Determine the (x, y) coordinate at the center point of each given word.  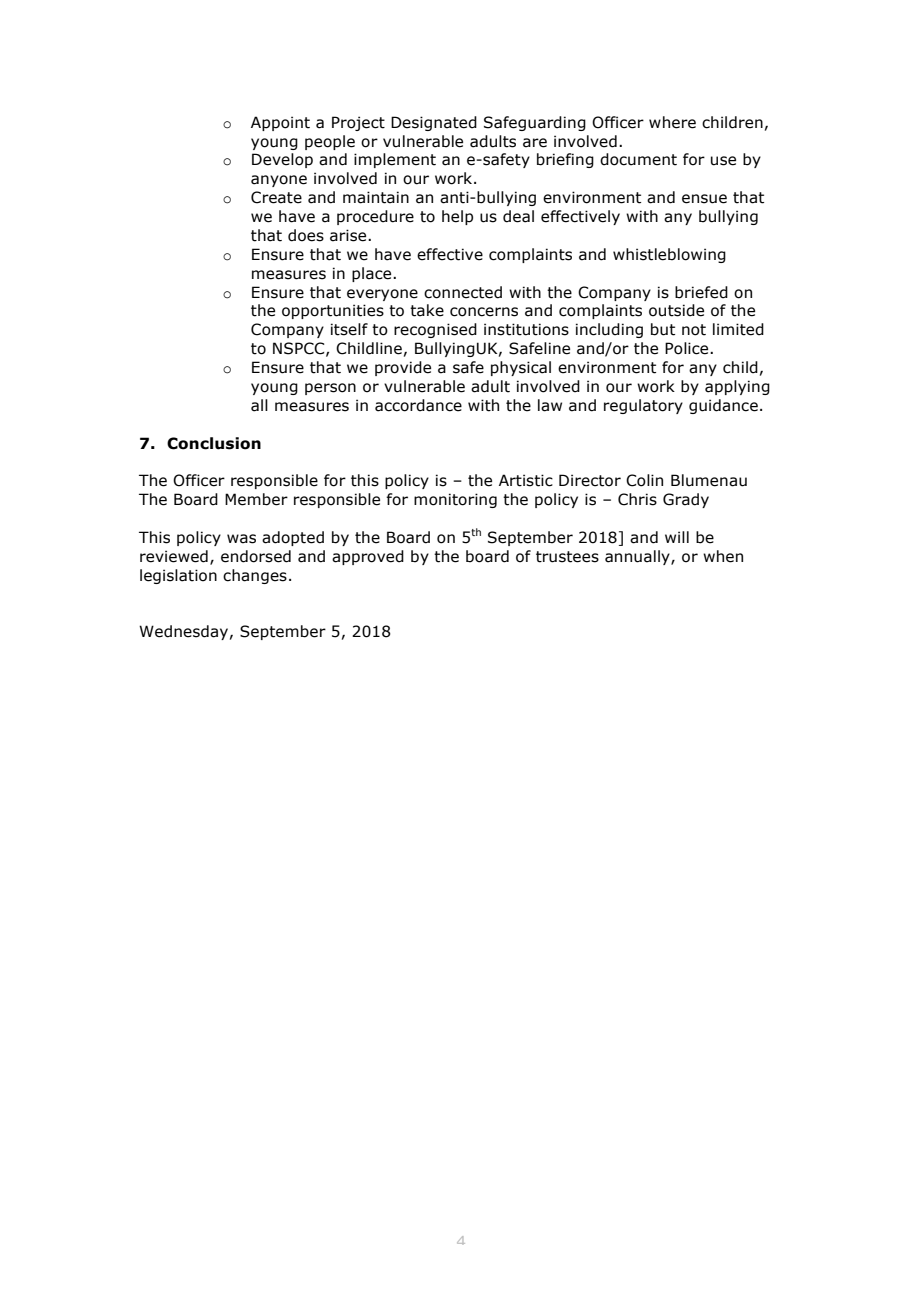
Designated (434, 123)
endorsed (256, 556)
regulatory (643, 406)
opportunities (333, 311)
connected (463, 292)
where (672, 122)
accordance (418, 405)
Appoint (280, 123)
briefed (701, 292)
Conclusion (214, 443)
